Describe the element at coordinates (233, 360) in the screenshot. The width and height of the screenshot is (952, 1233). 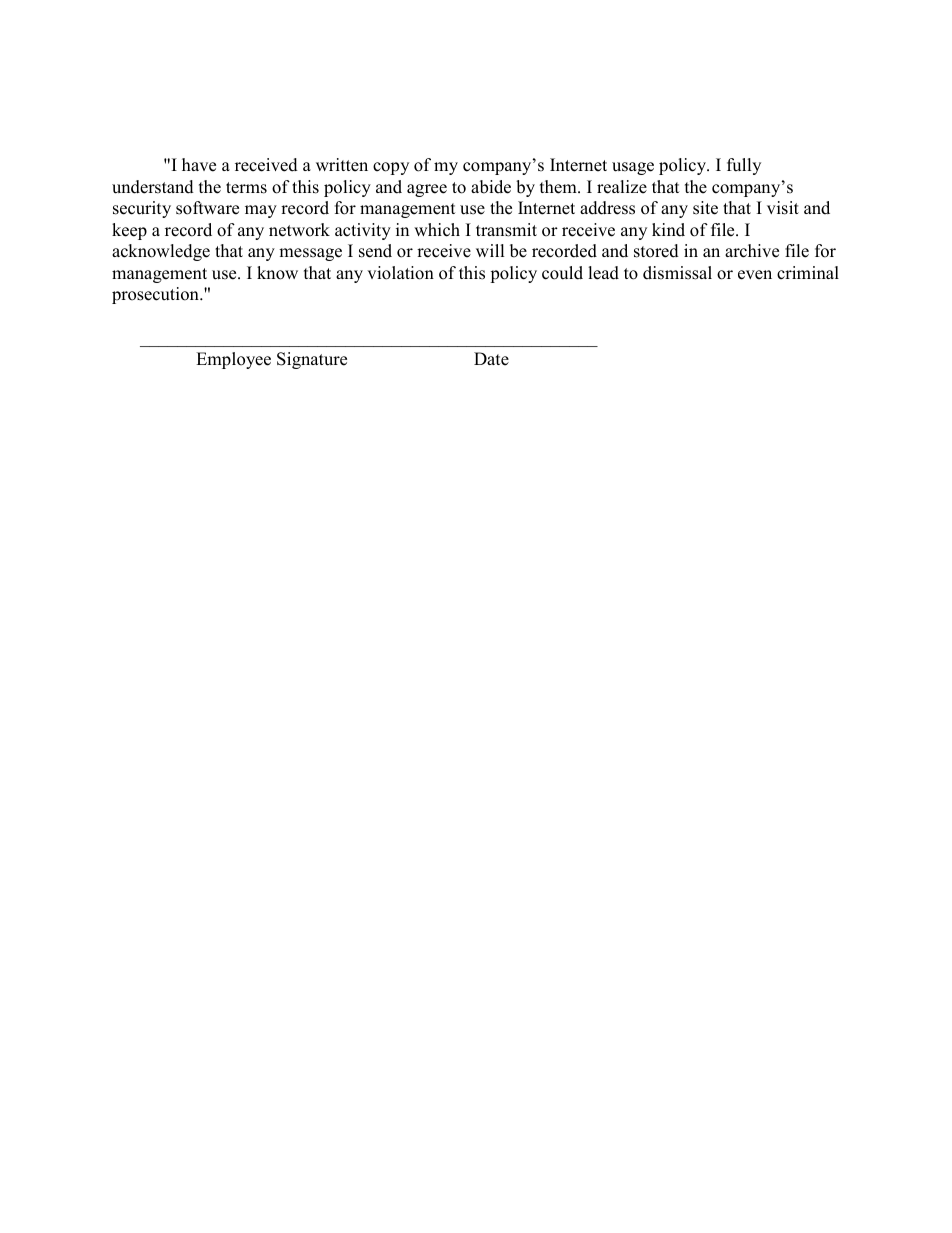
I see `Employee` at that location.
